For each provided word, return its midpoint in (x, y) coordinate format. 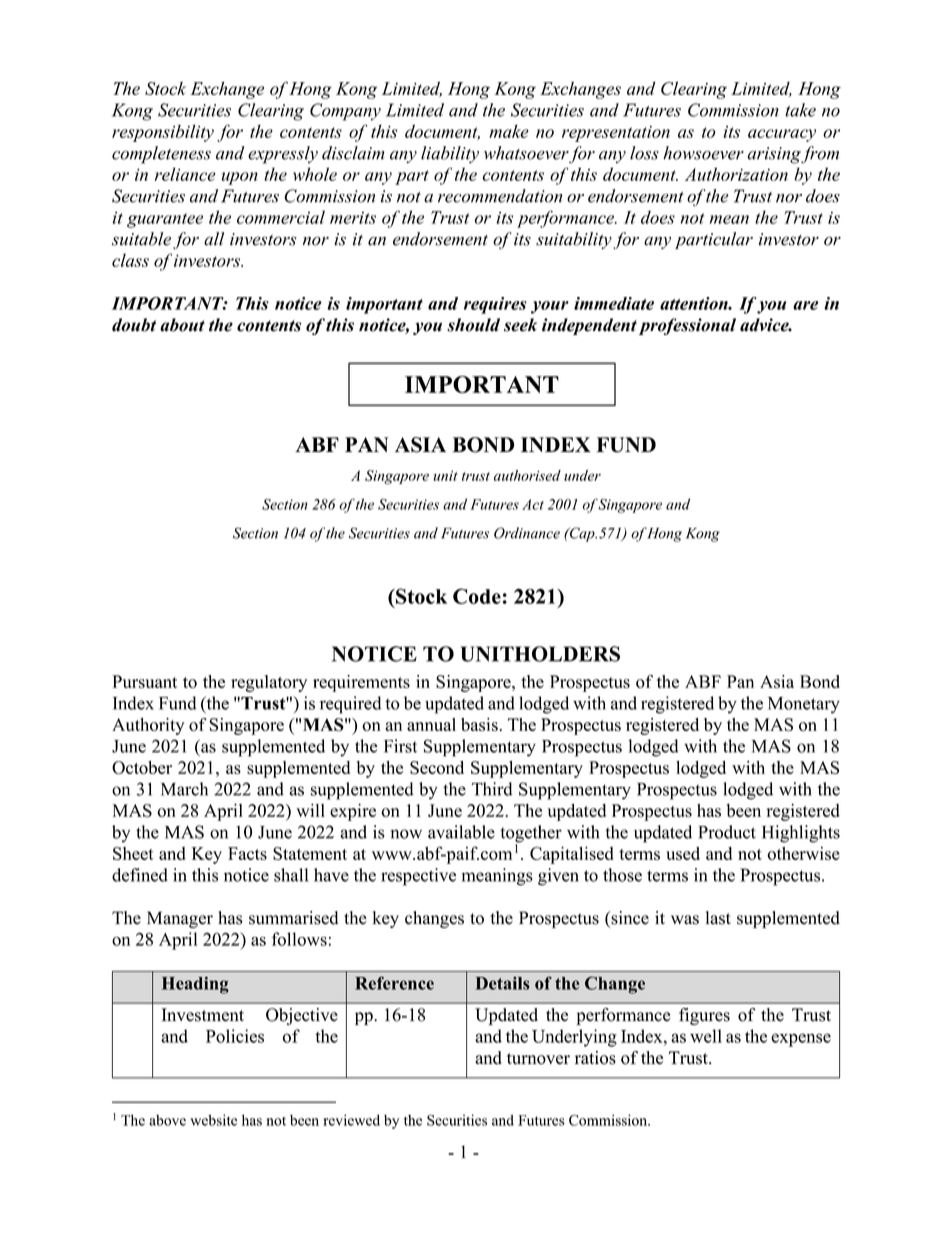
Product (727, 832)
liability (450, 154)
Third (492, 789)
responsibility (163, 133)
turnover (538, 1059)
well (706, 1036)
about (182, 325)
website (213, 1120)
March (184, 789)
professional (687, 326)
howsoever (703, 153)
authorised (527, 475)
